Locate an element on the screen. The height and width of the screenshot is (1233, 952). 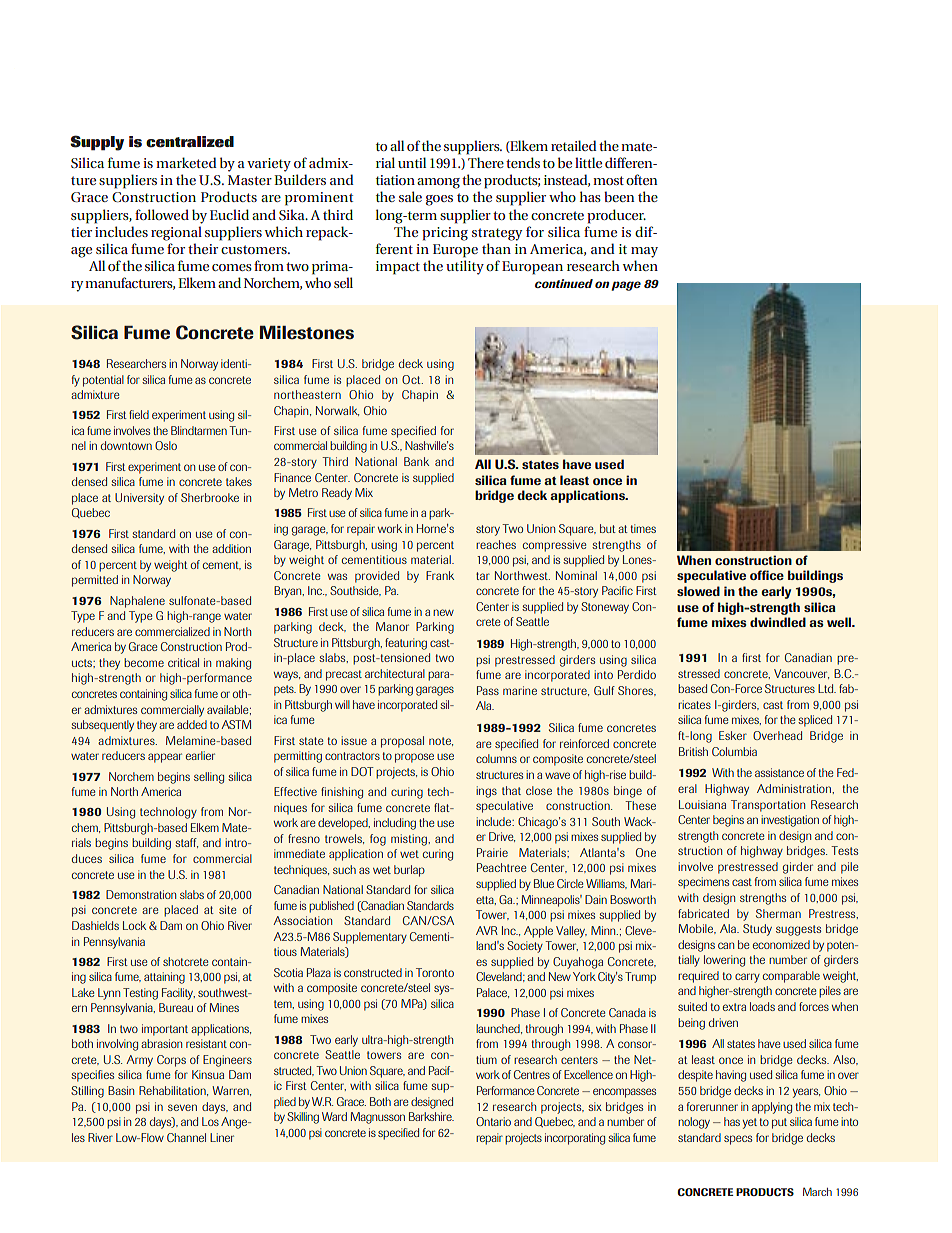
carry is located at coordinates (747, 978).
